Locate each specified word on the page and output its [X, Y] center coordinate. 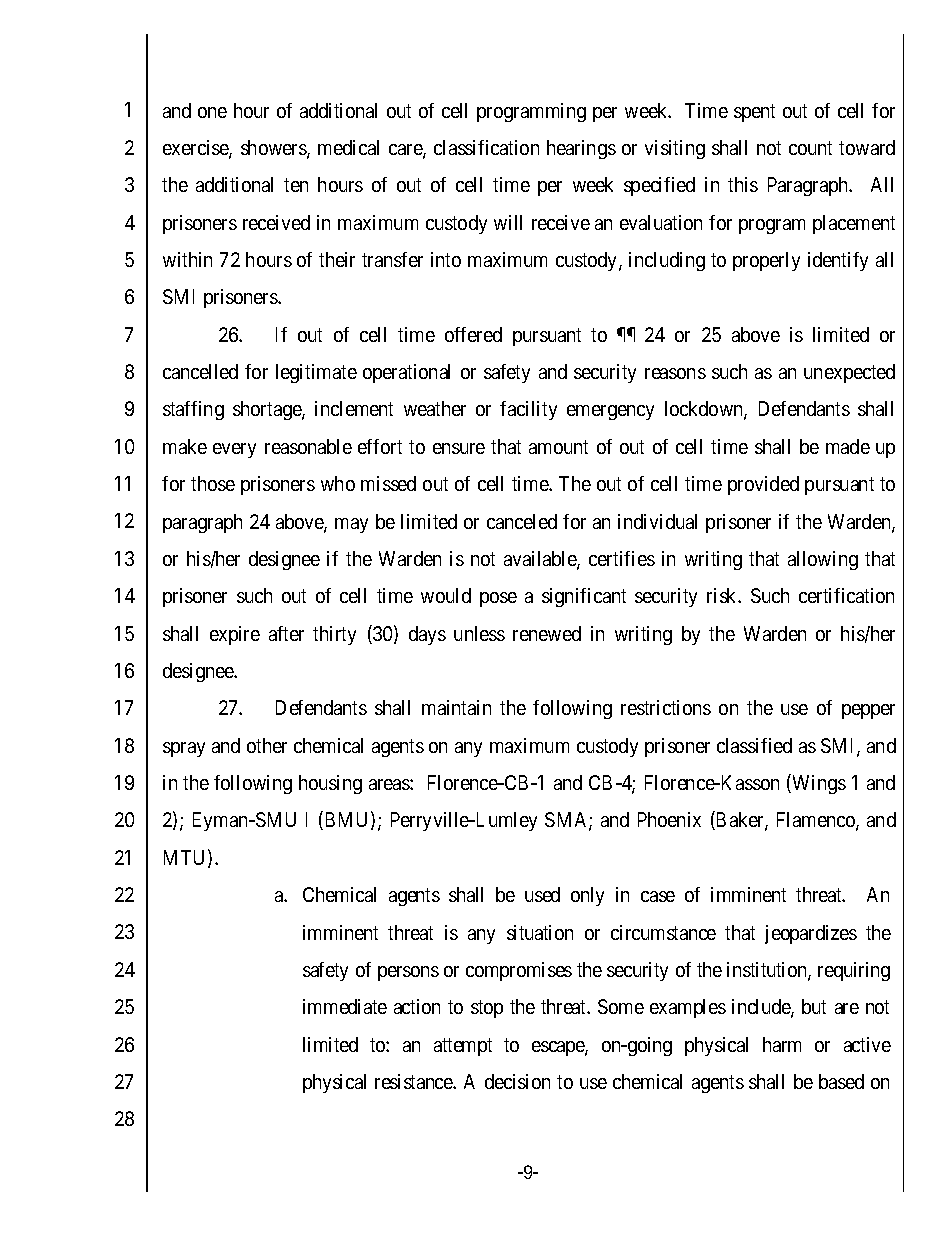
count [810, 148]
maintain [456, 707]
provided [763, 485]
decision [517, 1081]
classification [486, 147]
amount [558, 447]
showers [274, 149]
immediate [345, 1006]
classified [754, 745]
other [267, 745]
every [234, 450]
